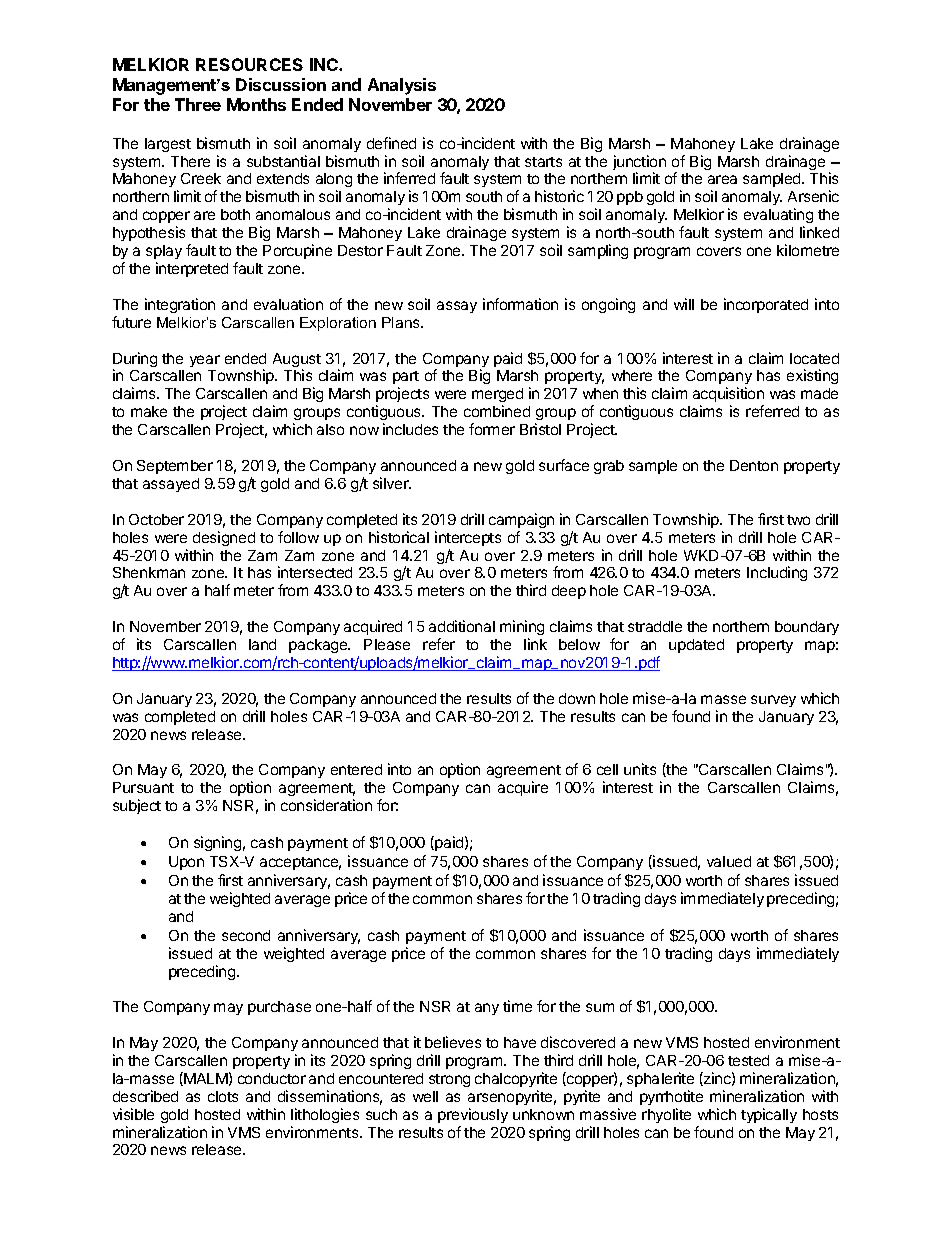  I want to click on acquisition, so click(728, 394).
